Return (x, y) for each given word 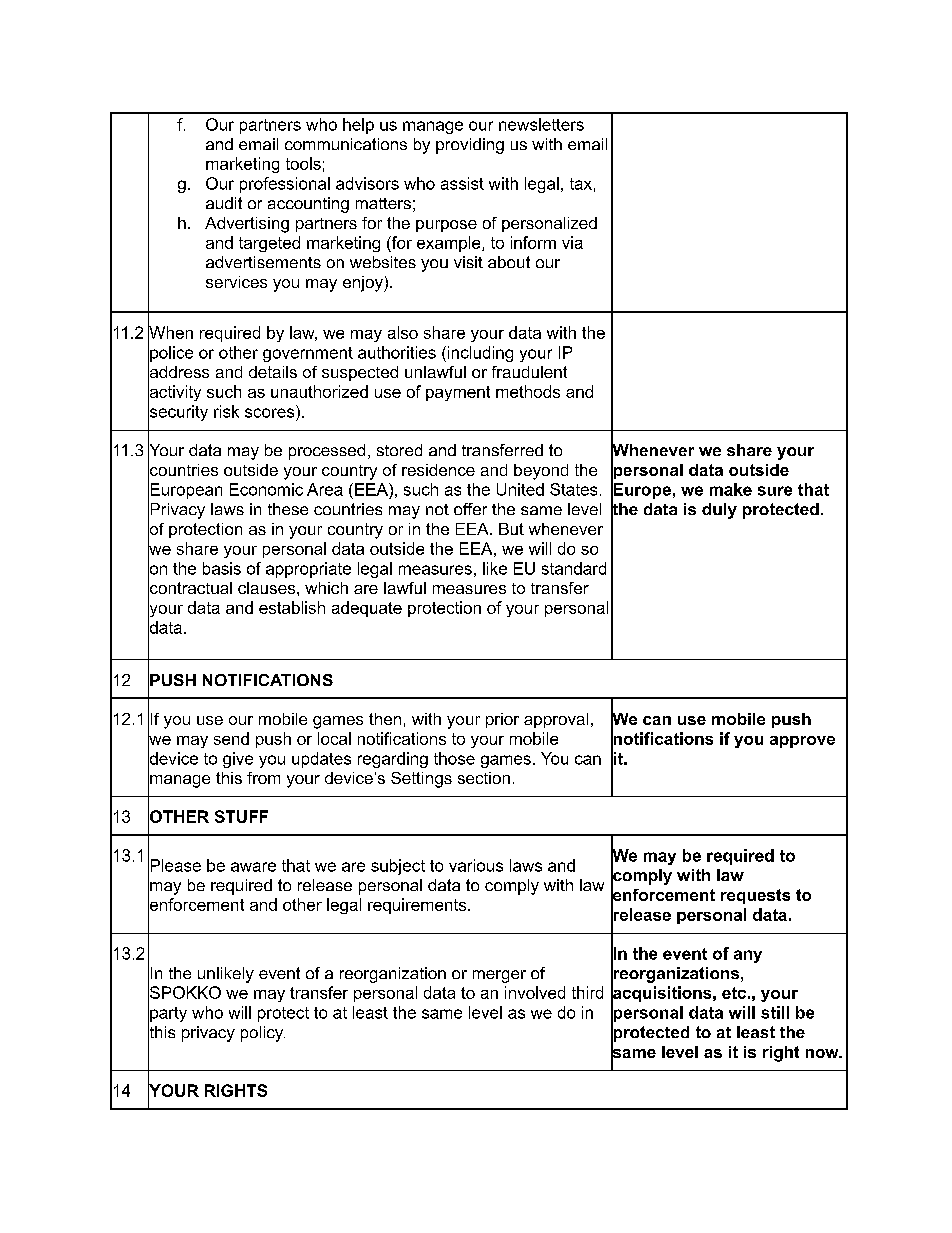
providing (470, 146)
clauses (268, 588)
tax (581, 184)
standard (574, 568)
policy (263, 1034)
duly (719, 511)
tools (303, 163)
